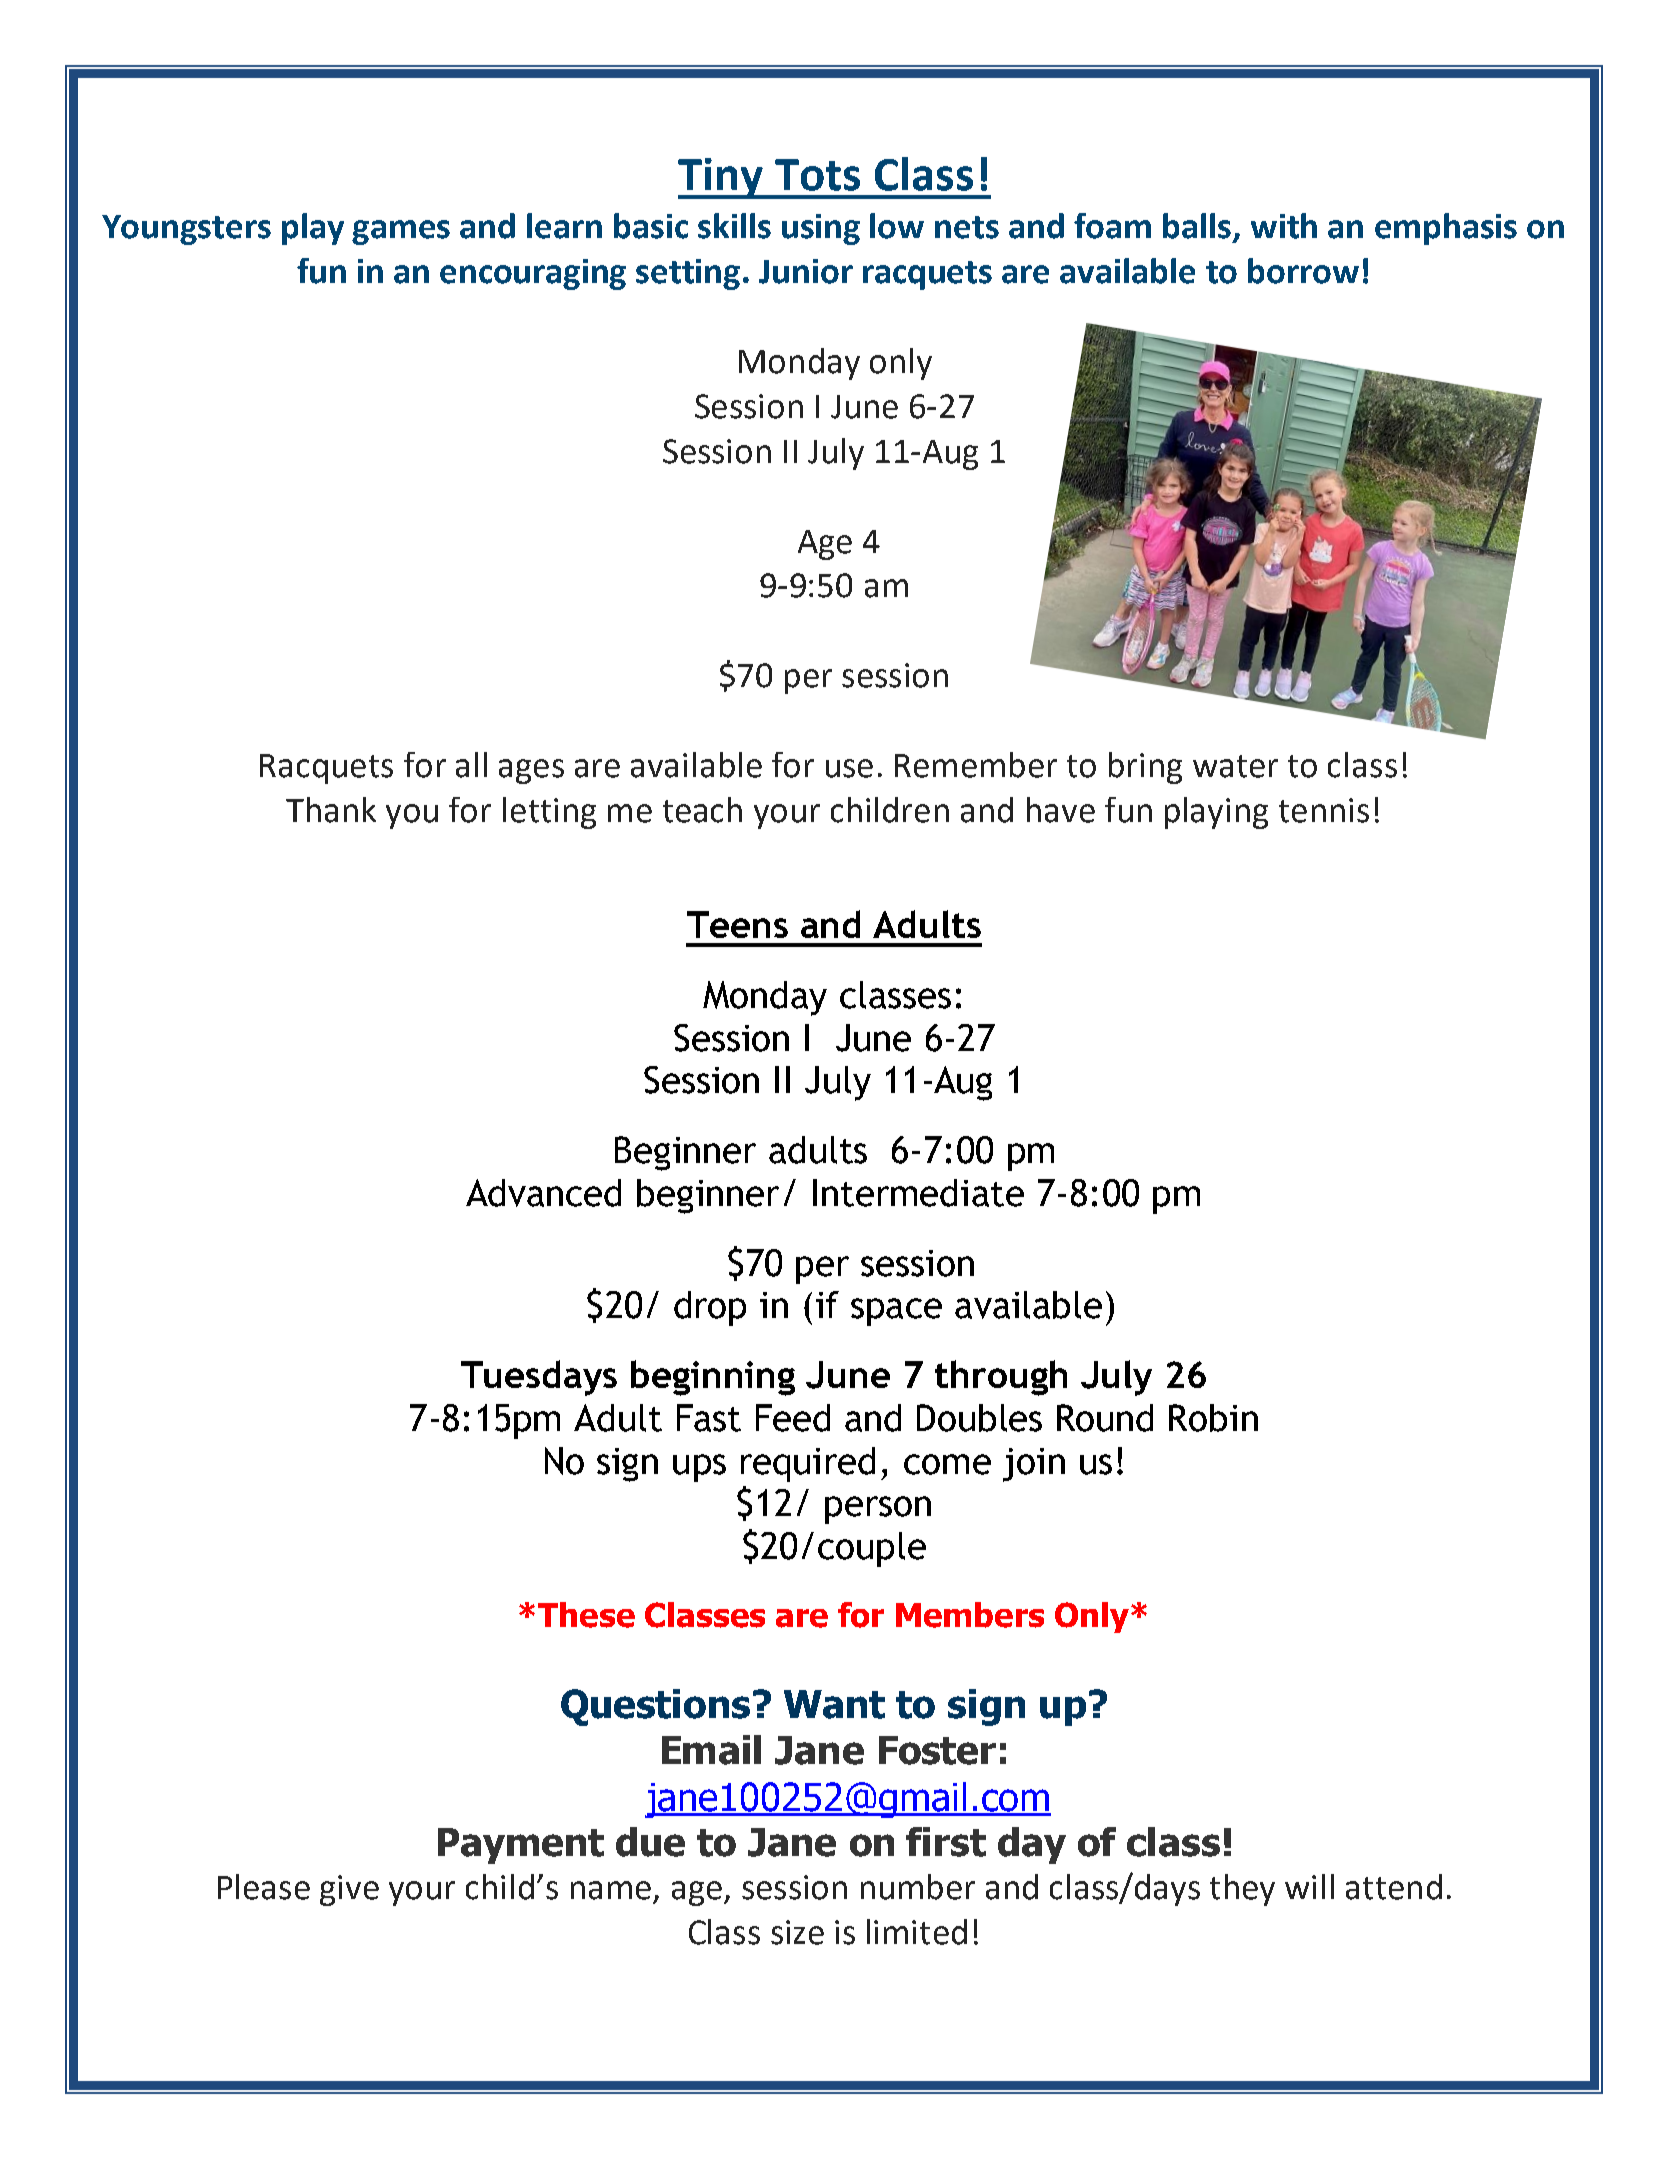 The height and width of the screenshot is (2159, 1668). What do you see at coordinates (797, 1932) in the screenshot?
I see `size` at bounding box center [797, 1932].
